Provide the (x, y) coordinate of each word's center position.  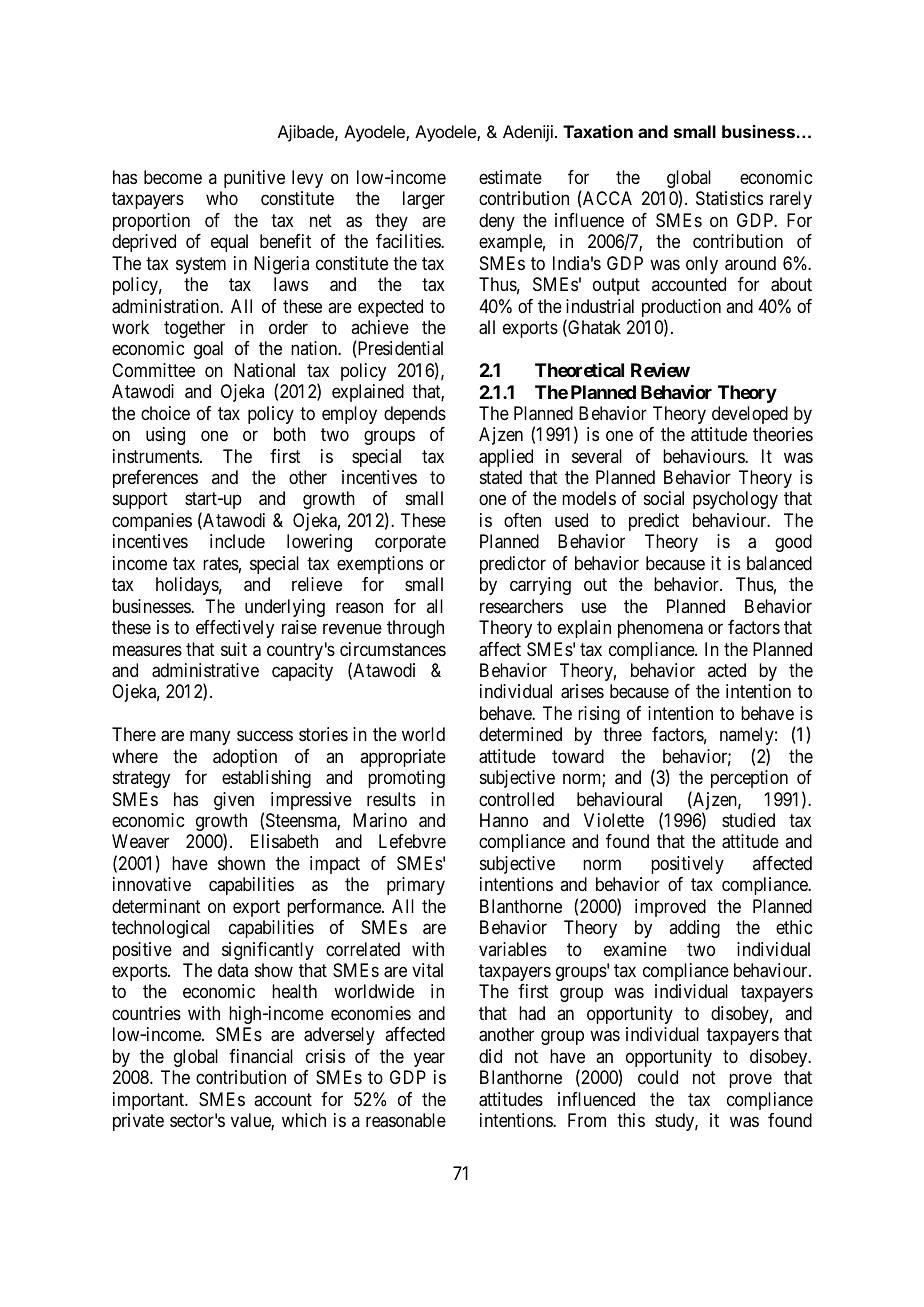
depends (415, 415)
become (173, 177)
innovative (152, 884)
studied (748, 820)
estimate (510, 177)
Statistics (729, 198)
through (415, 629)
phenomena (660, 629)
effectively (235, 629)
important (150, 1101)
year (429, 1059)
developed (750, 415)
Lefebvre (412, 841)
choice (165, 413)
